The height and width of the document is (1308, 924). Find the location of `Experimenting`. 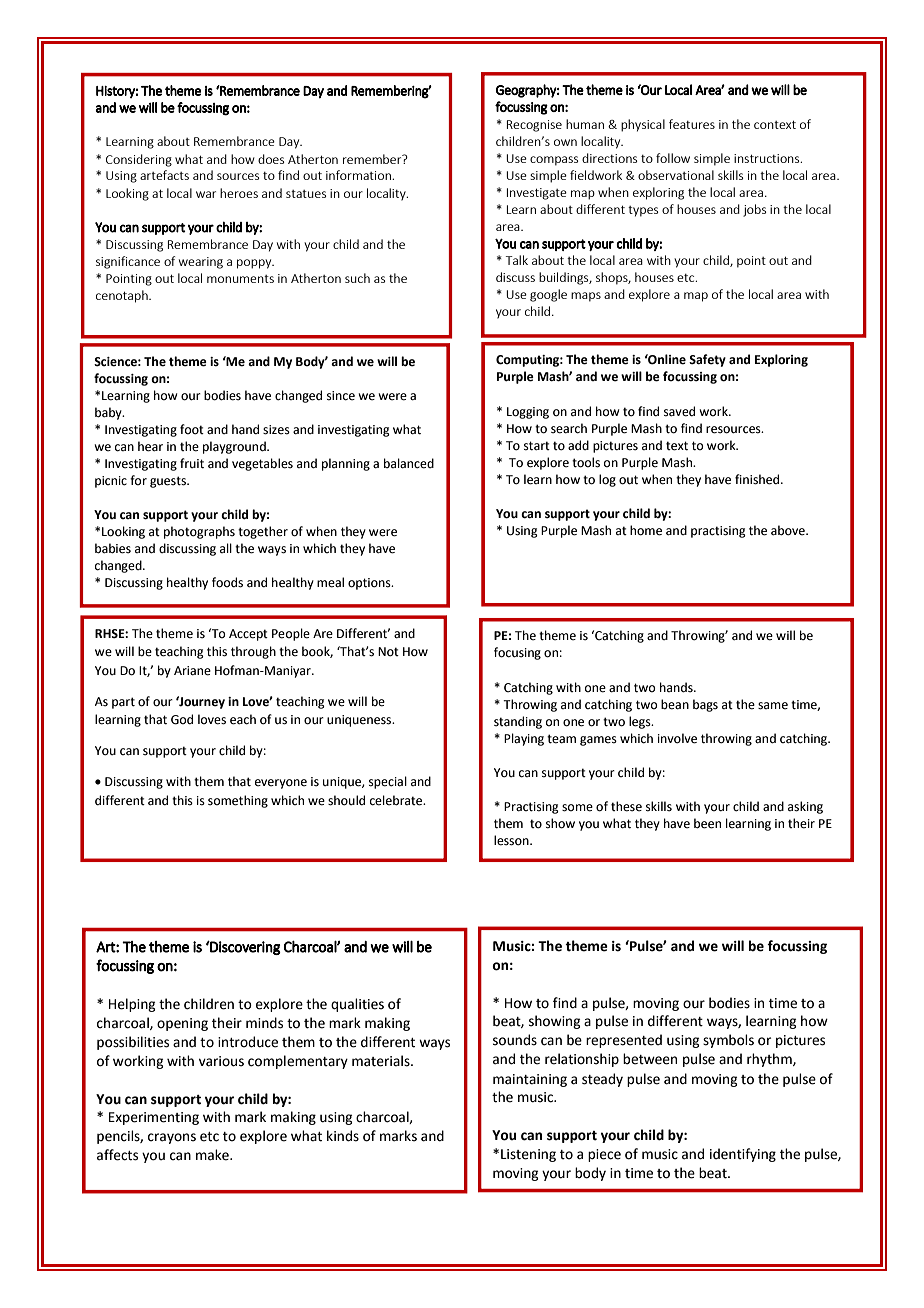

Experimenting is located at coordinates (154, 1118).
